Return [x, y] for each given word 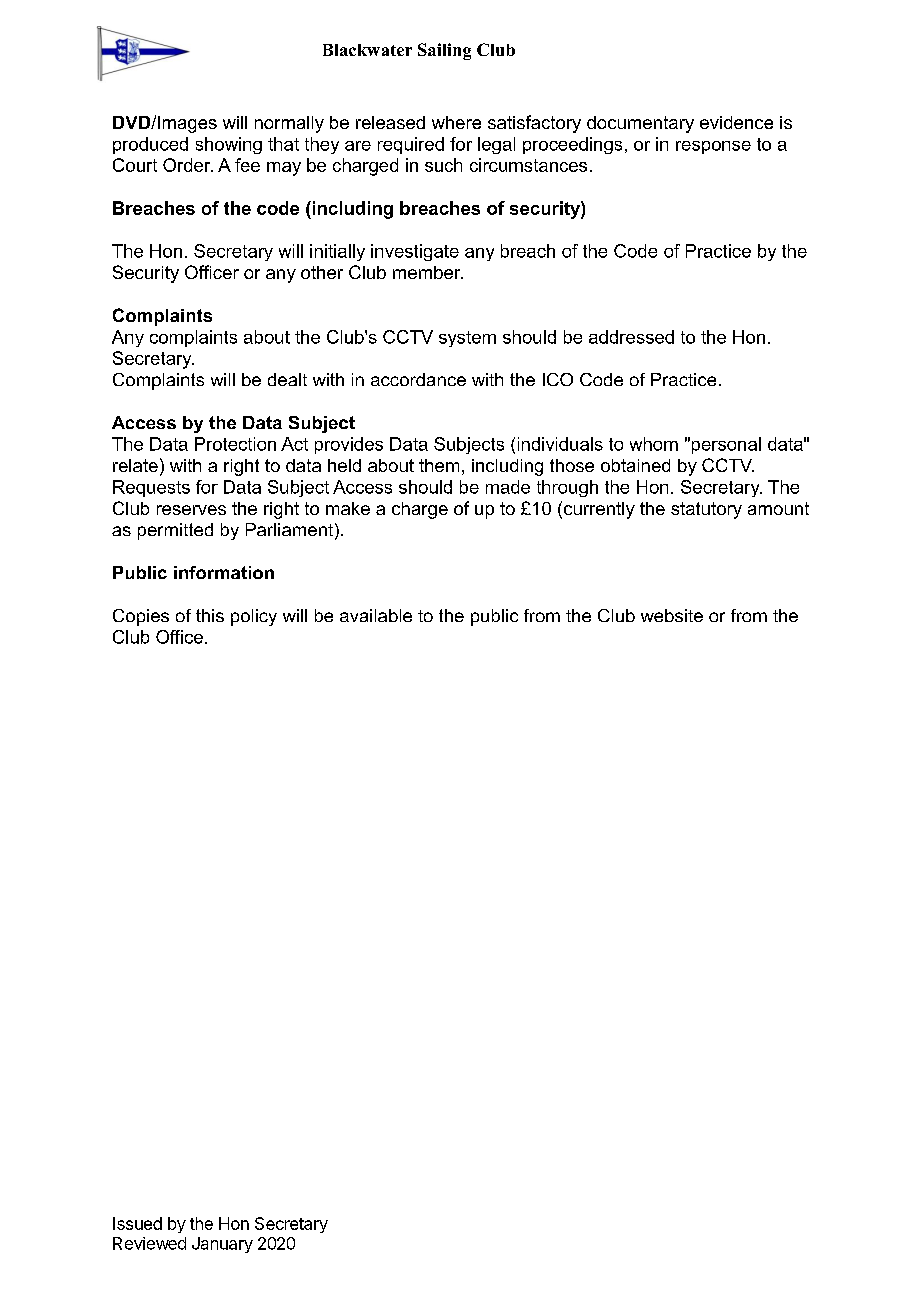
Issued [137, 1223]
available [376, 615]
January [222, 1245]
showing [229, 145]
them [439, 465]
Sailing [444, 51]
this [210, 615]
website [672, 615]
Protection [235, 444]
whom [654, 444]
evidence [736, 122]
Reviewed [149, 1243]
